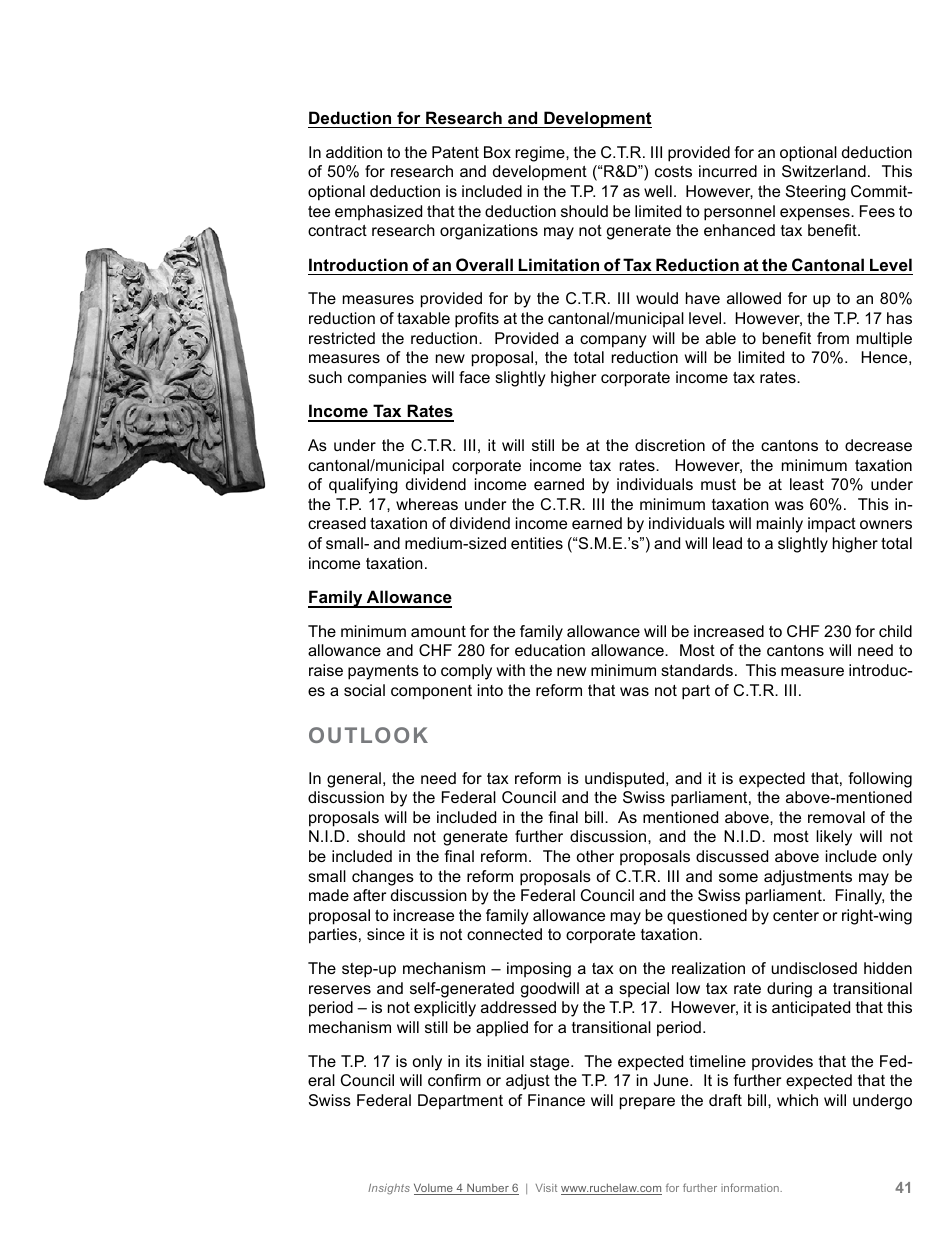 This screenshot has width=952, height=1233. I want to click on education, so click(550, 650).
